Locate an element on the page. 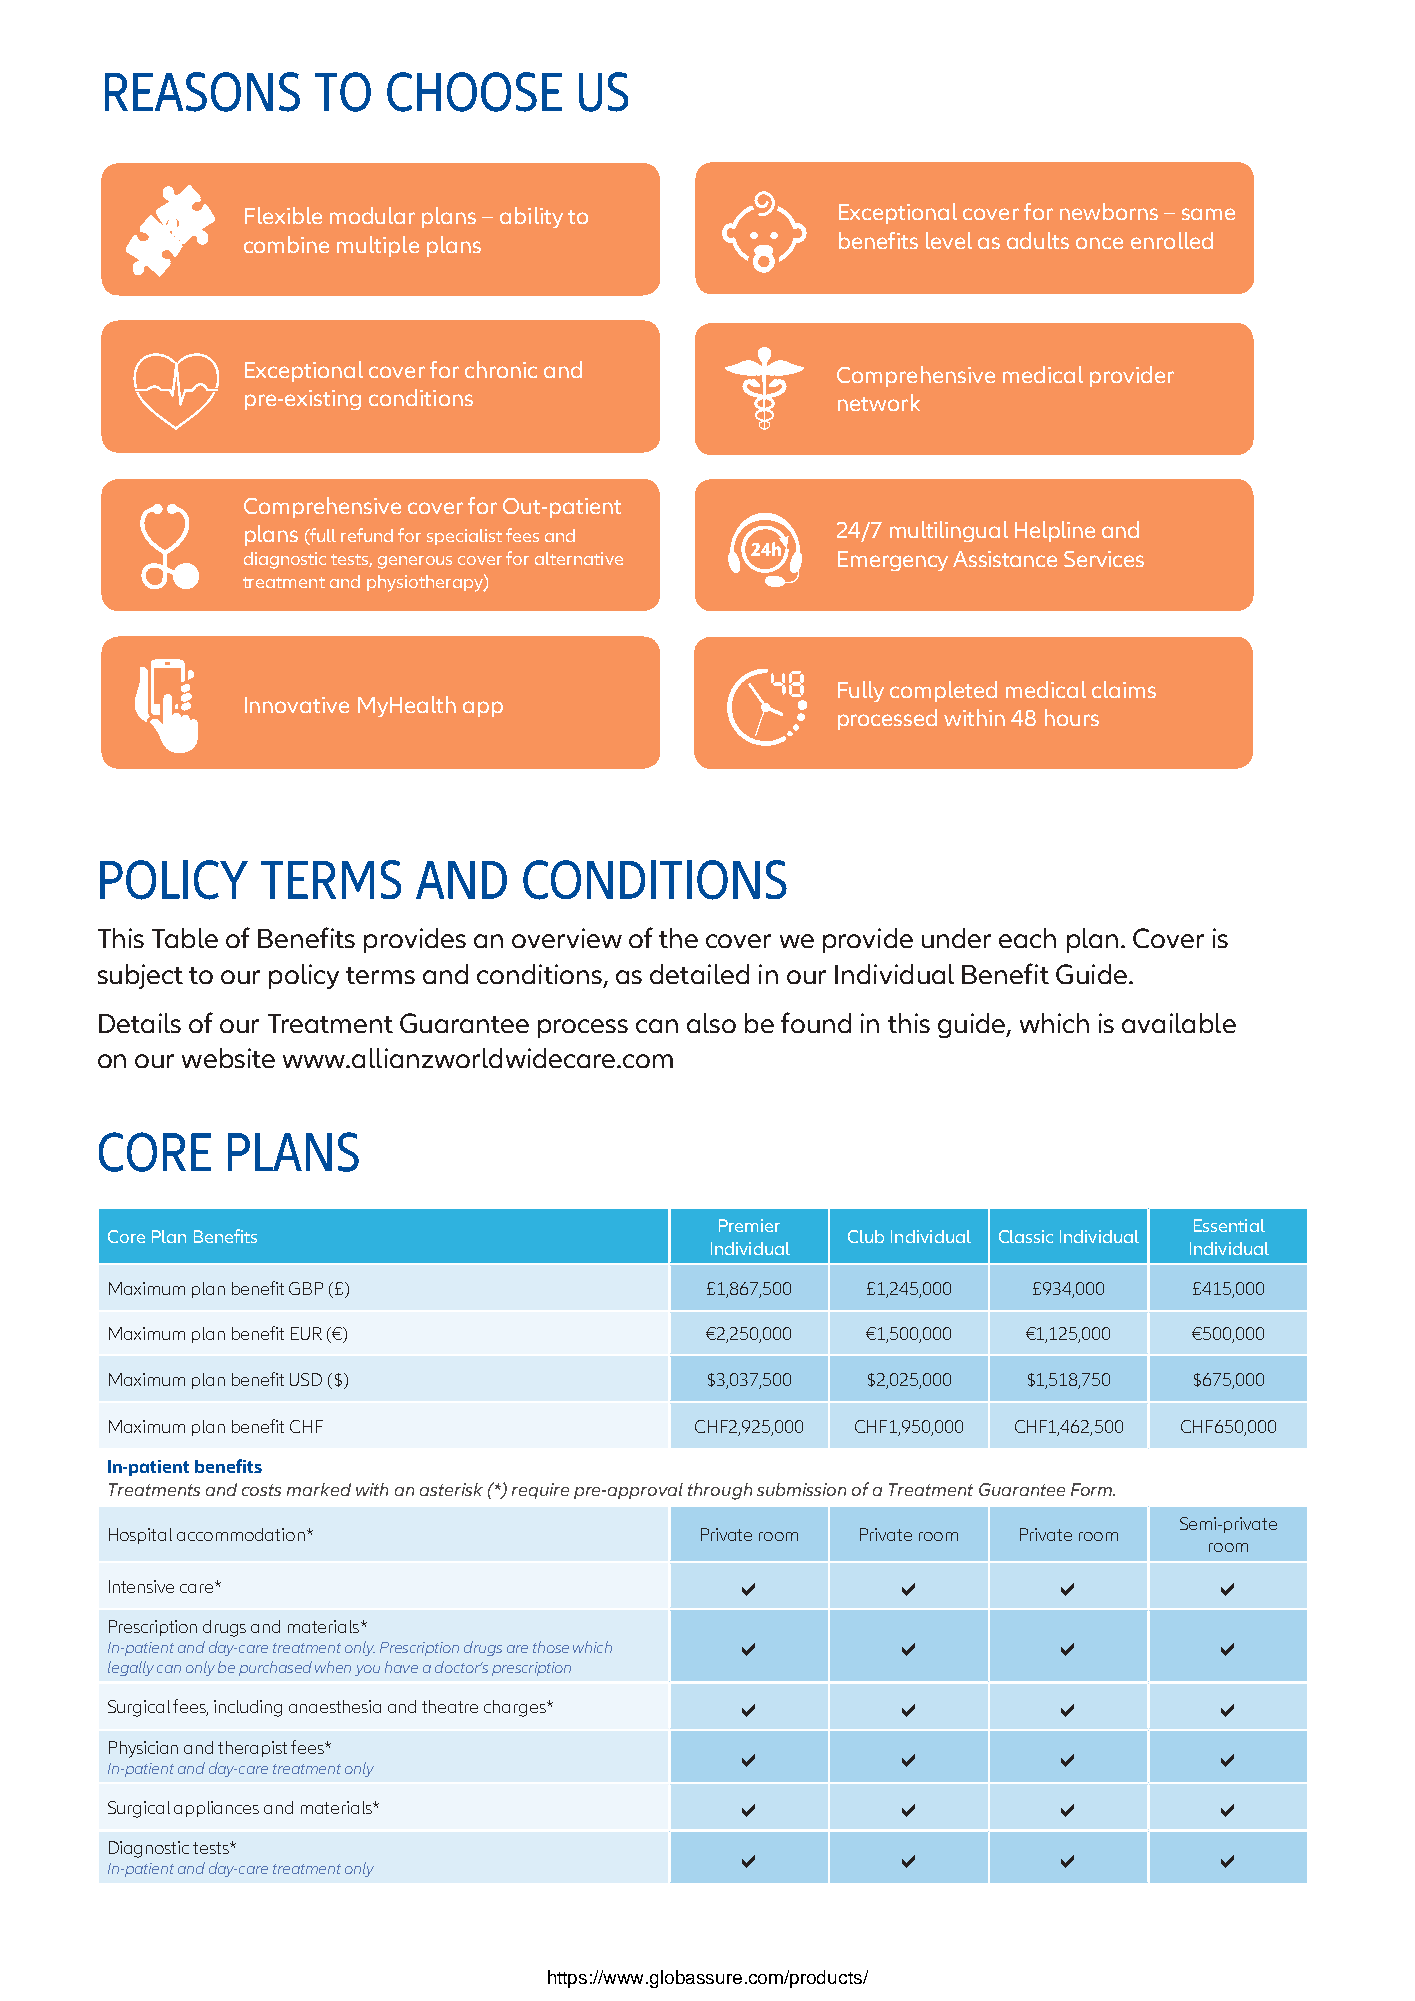 This document has width=1415, height=2001. ability is located at coordinates (531, 217).
